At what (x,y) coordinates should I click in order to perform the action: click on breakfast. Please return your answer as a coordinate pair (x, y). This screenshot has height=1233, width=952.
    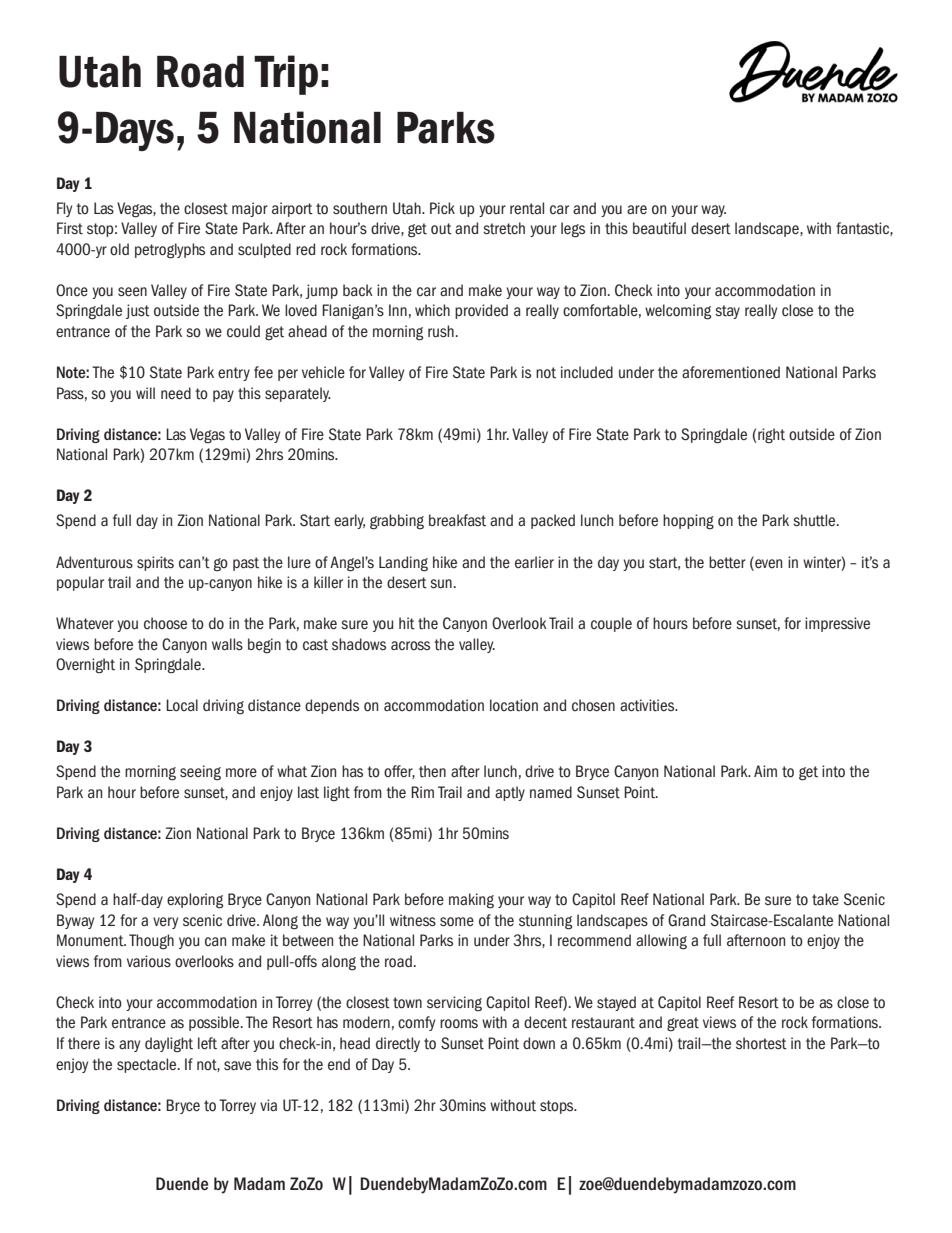
    Looking at the image, I should click on (457, 520).
